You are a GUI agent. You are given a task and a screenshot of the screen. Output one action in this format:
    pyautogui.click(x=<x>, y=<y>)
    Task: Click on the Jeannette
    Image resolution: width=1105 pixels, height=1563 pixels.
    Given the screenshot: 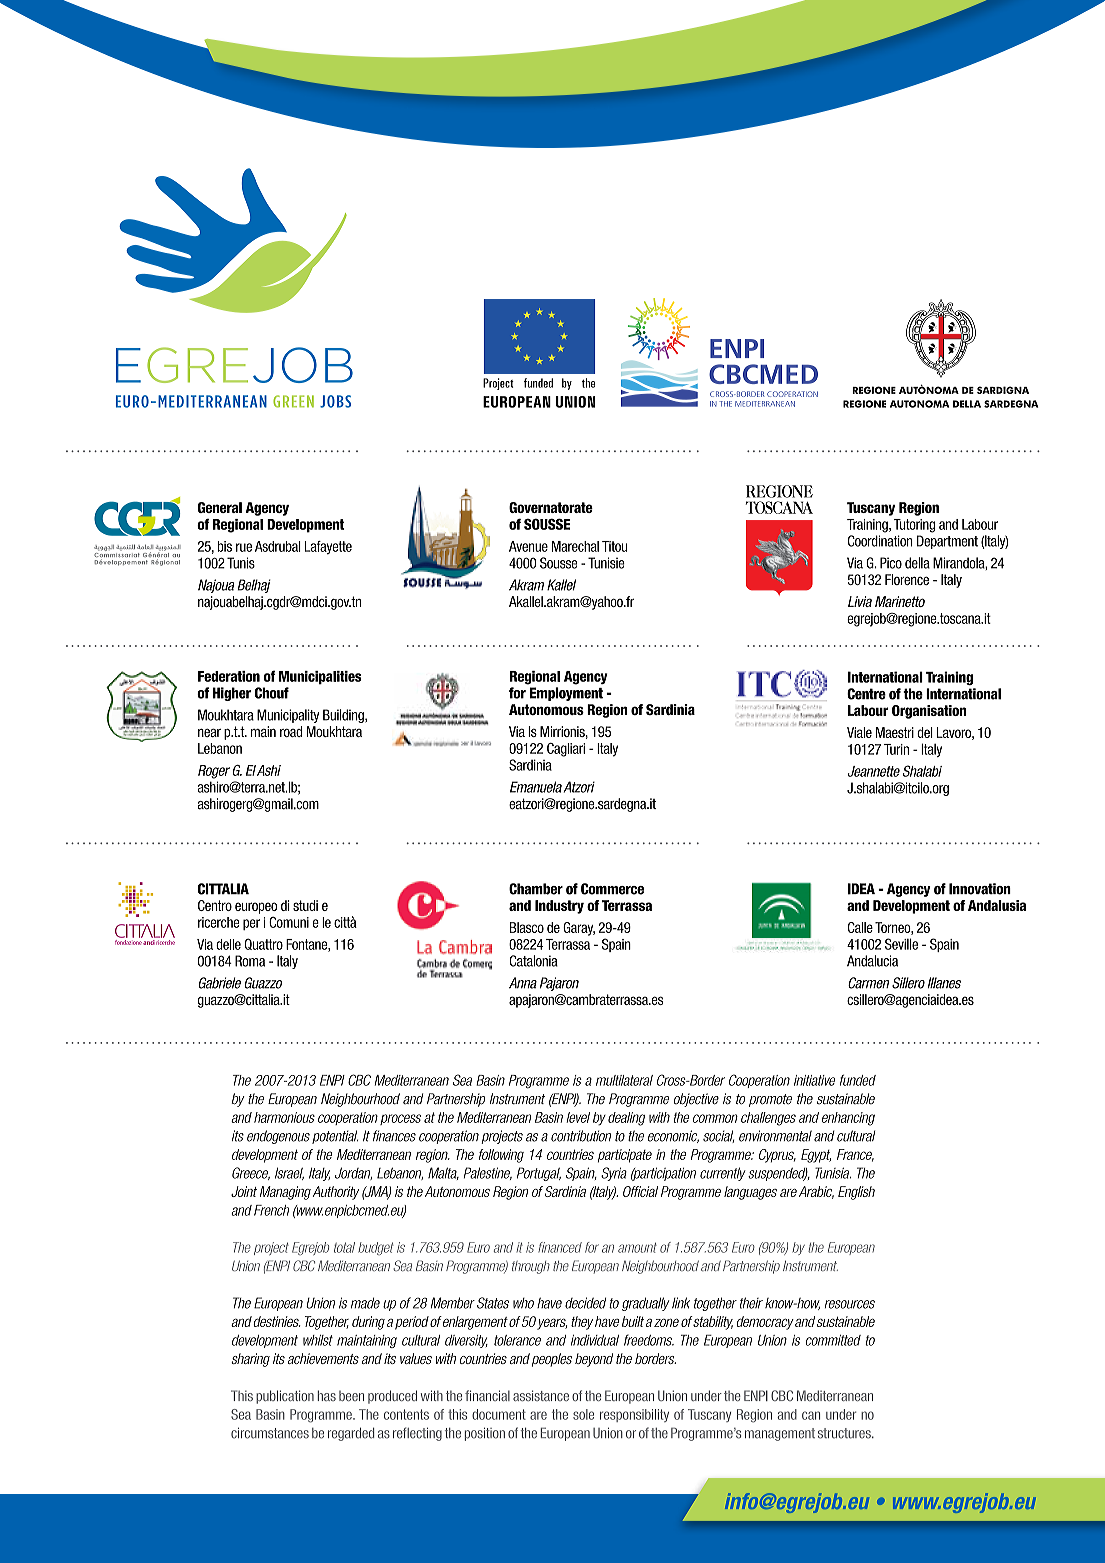 What is the action you would take?
    pyautogui.click(x=874, y=771)
